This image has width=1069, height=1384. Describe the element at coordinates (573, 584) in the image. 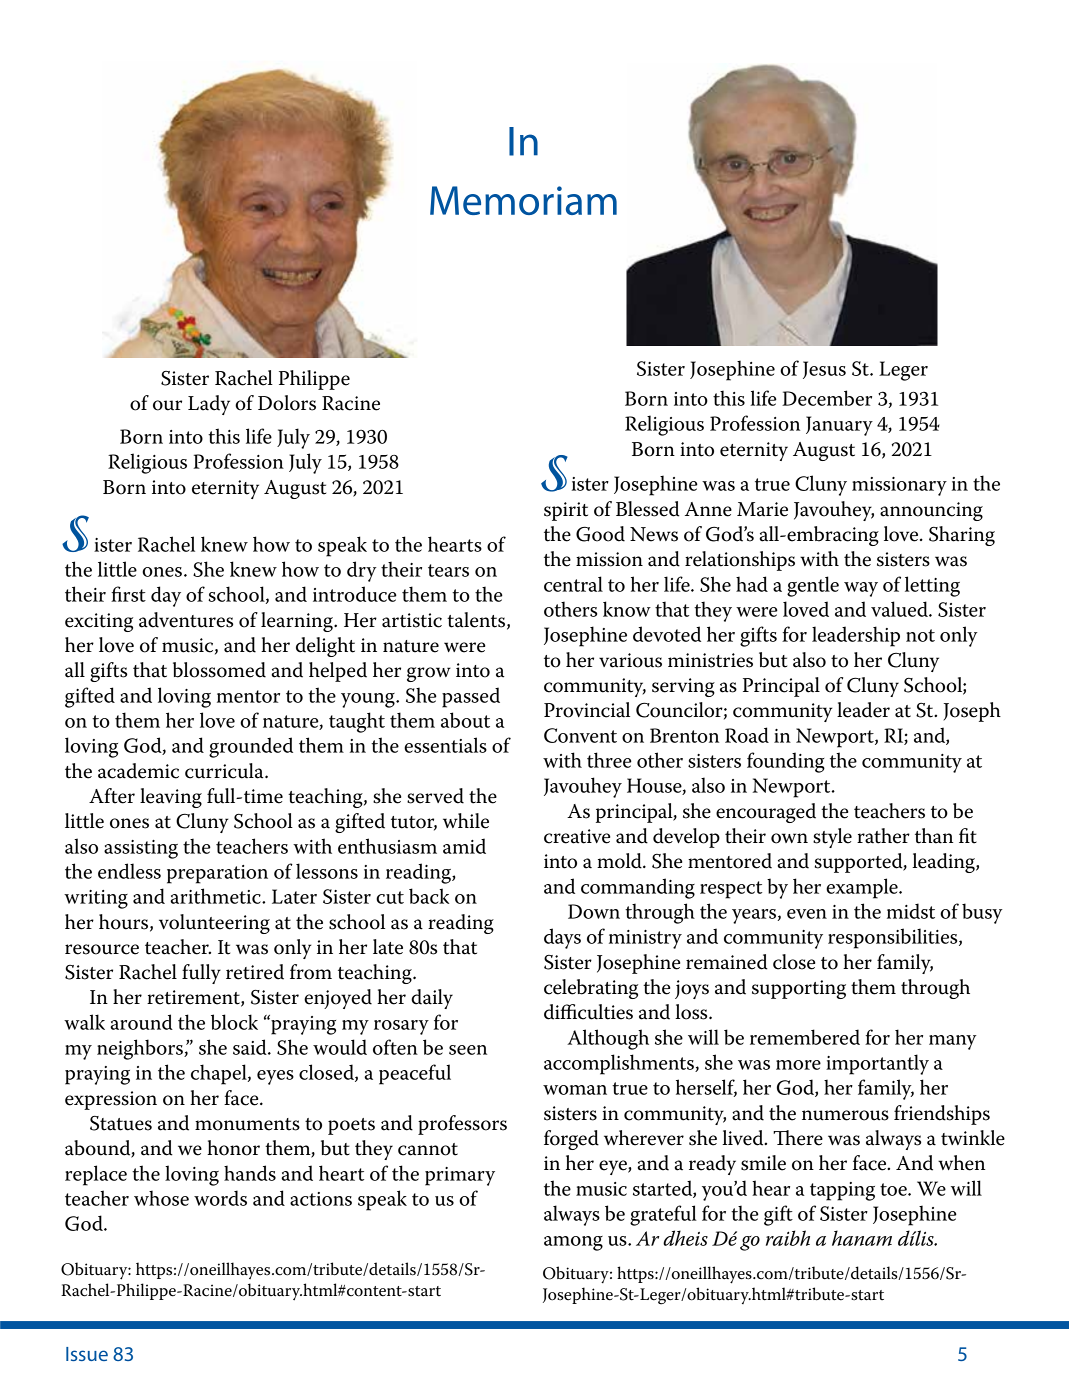

I see `central` at that location.
